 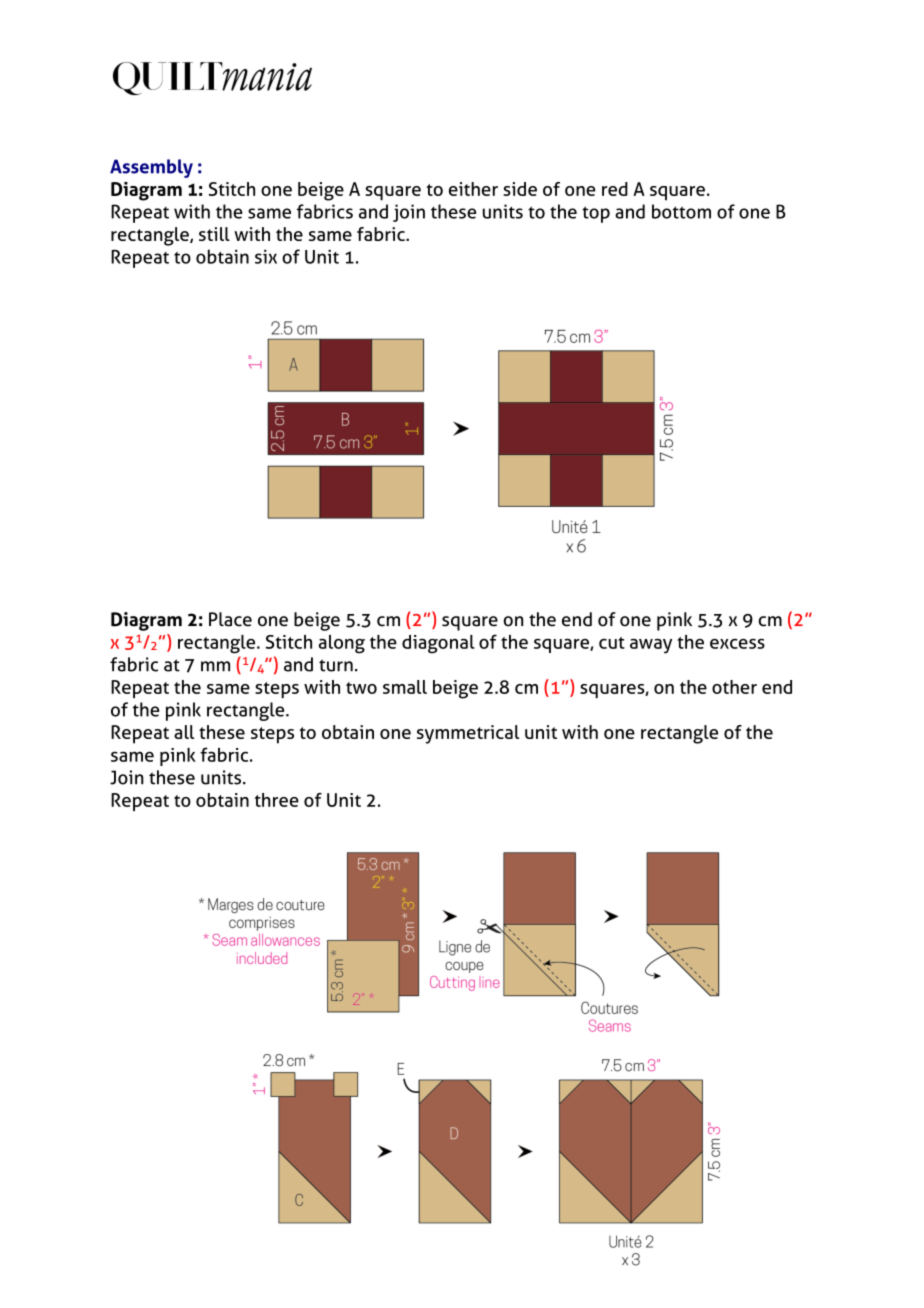 What do you see at coordinates (651, 646) in the image?
I see `away` at bounding box center [651, 646].
